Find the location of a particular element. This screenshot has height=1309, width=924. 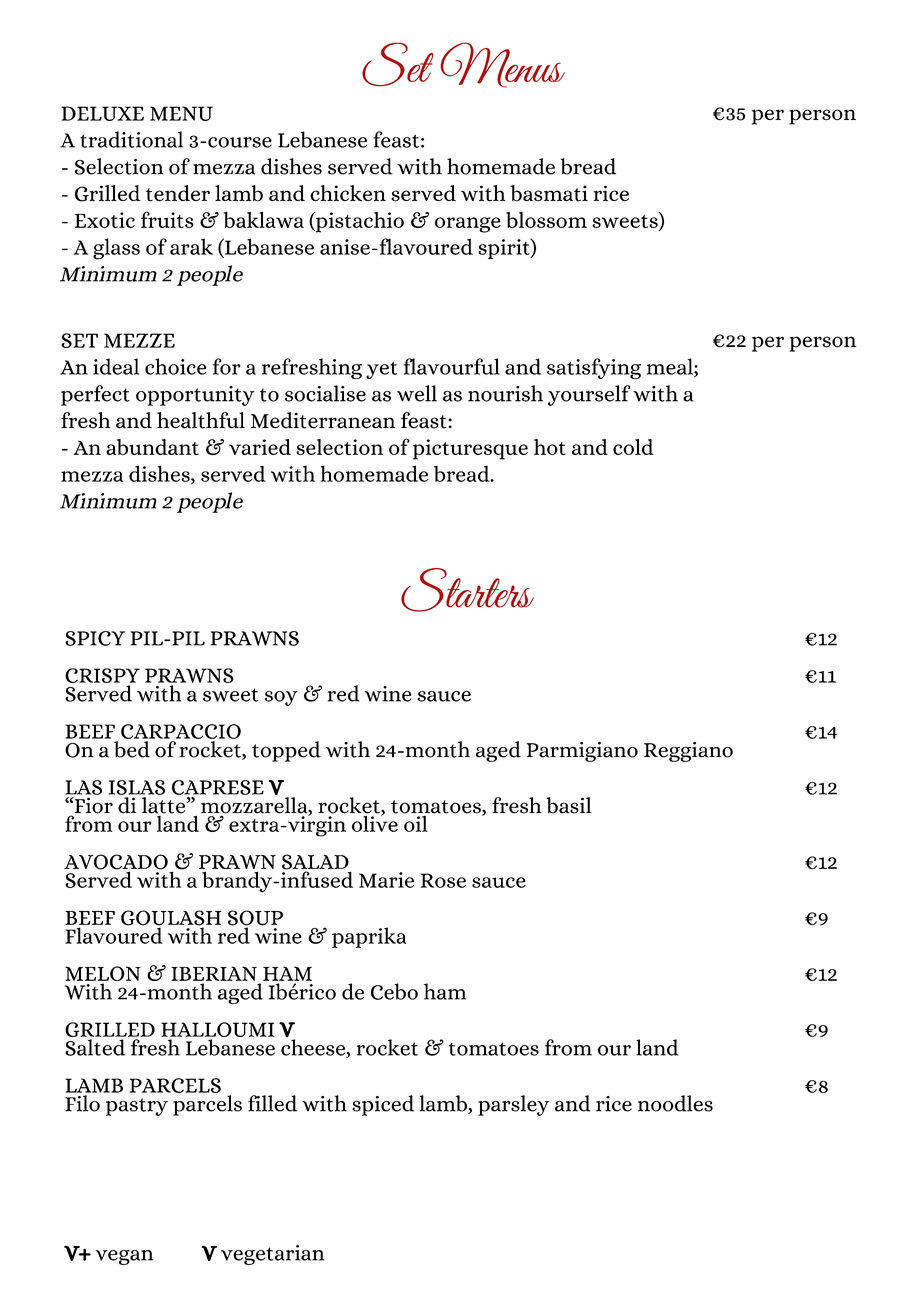

soy is located at coordinates (281, 698).
